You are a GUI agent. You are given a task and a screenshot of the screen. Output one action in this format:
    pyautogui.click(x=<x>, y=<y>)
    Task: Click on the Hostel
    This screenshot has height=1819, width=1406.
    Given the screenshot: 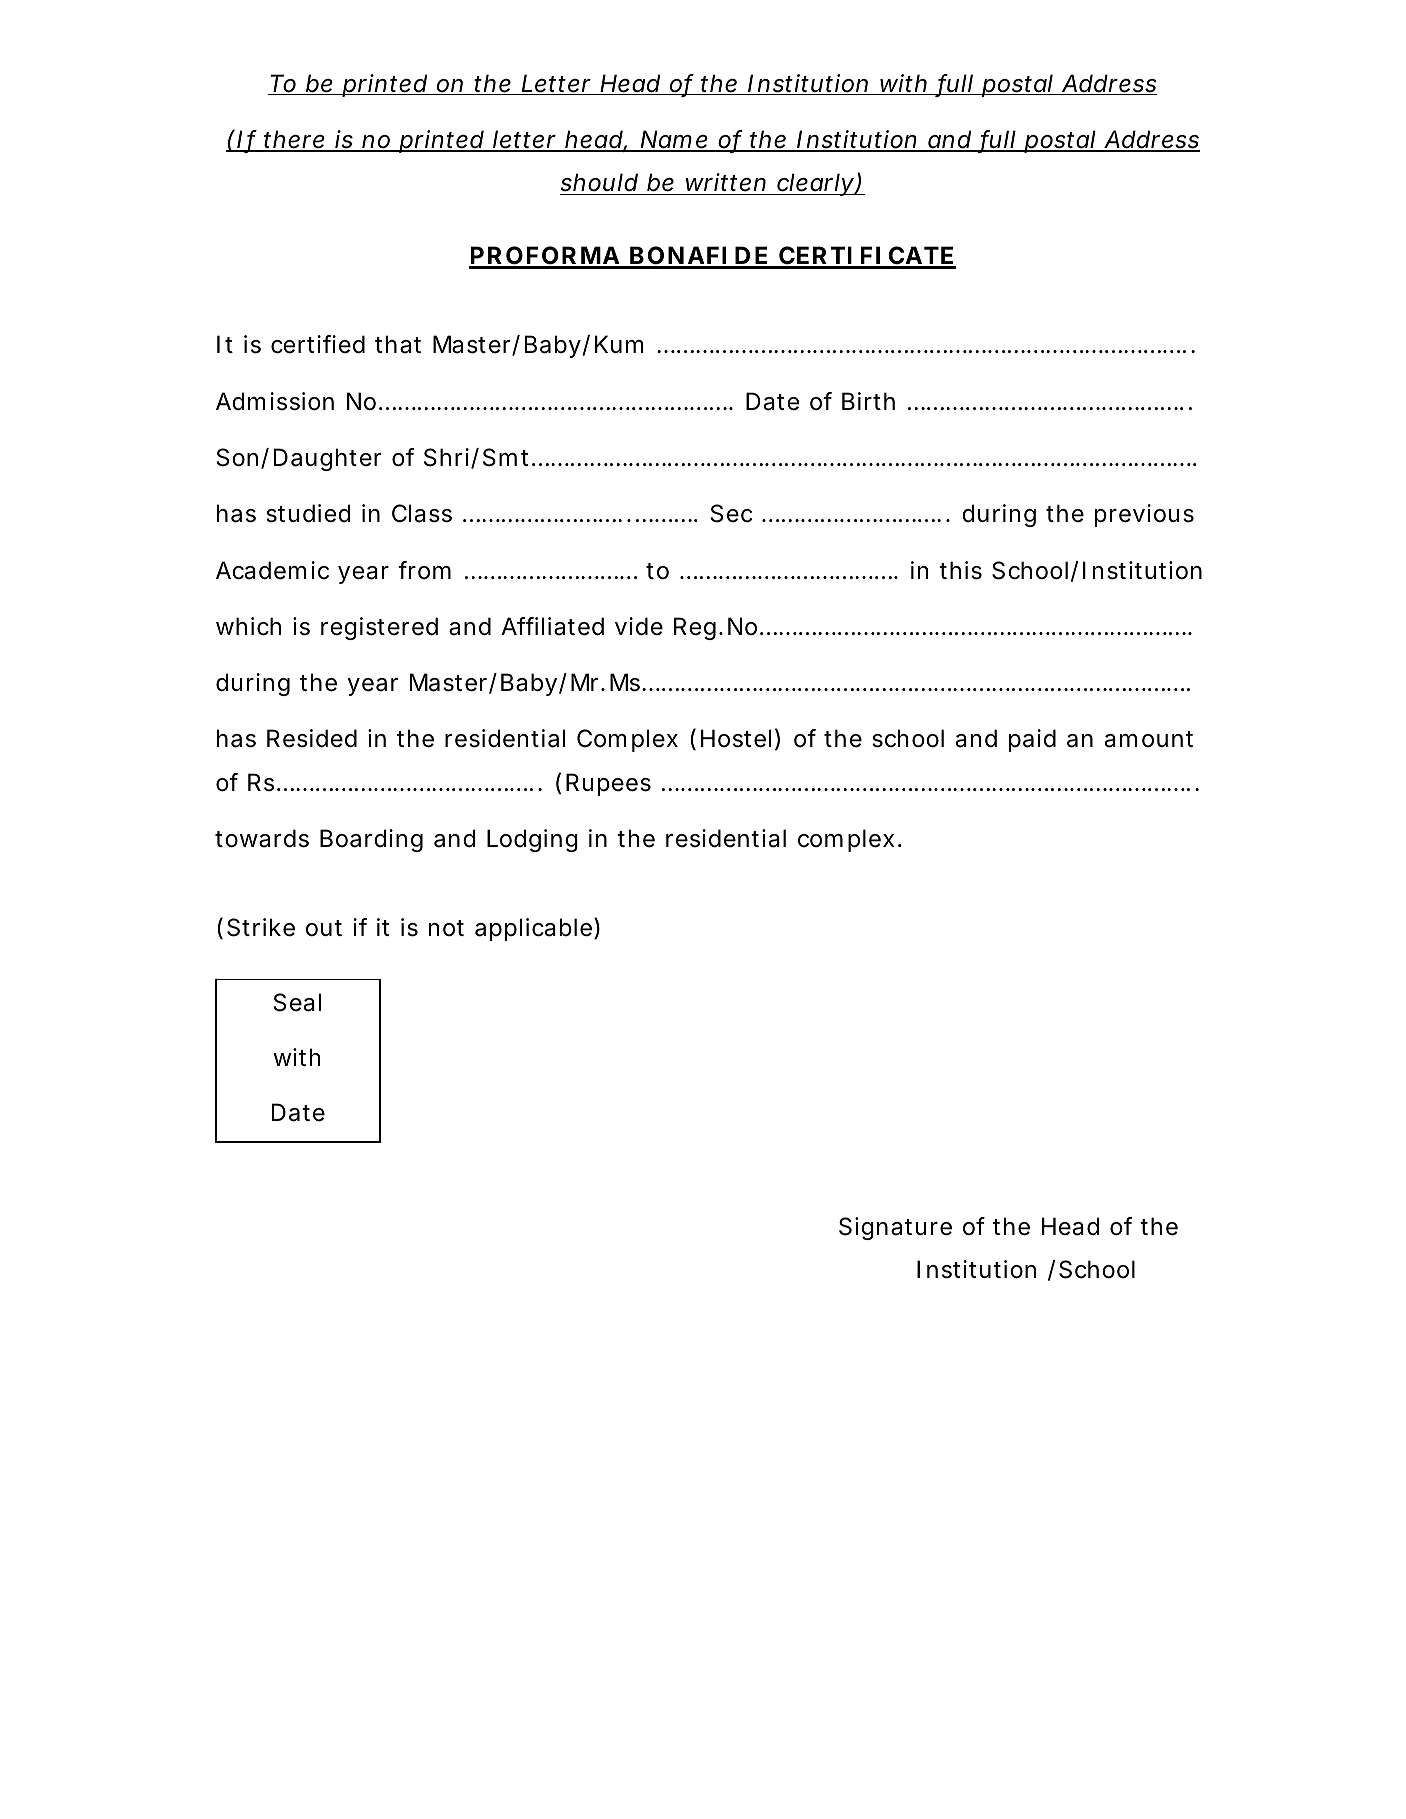 What is the action you would take?
    pyautogui.click(x=736, y=738)
